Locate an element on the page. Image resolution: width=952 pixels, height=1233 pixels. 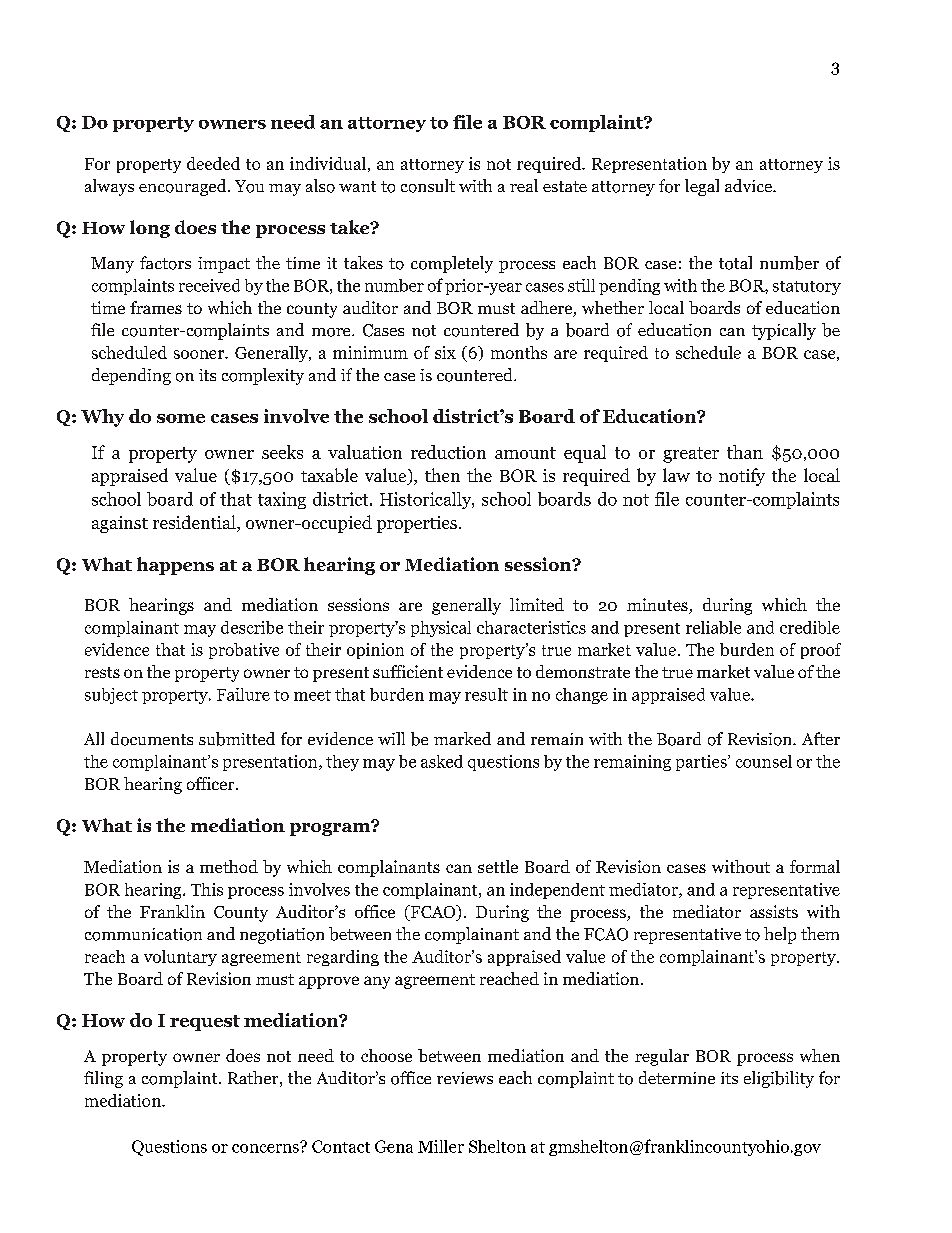
settle is located at coordinates (498, 866).
